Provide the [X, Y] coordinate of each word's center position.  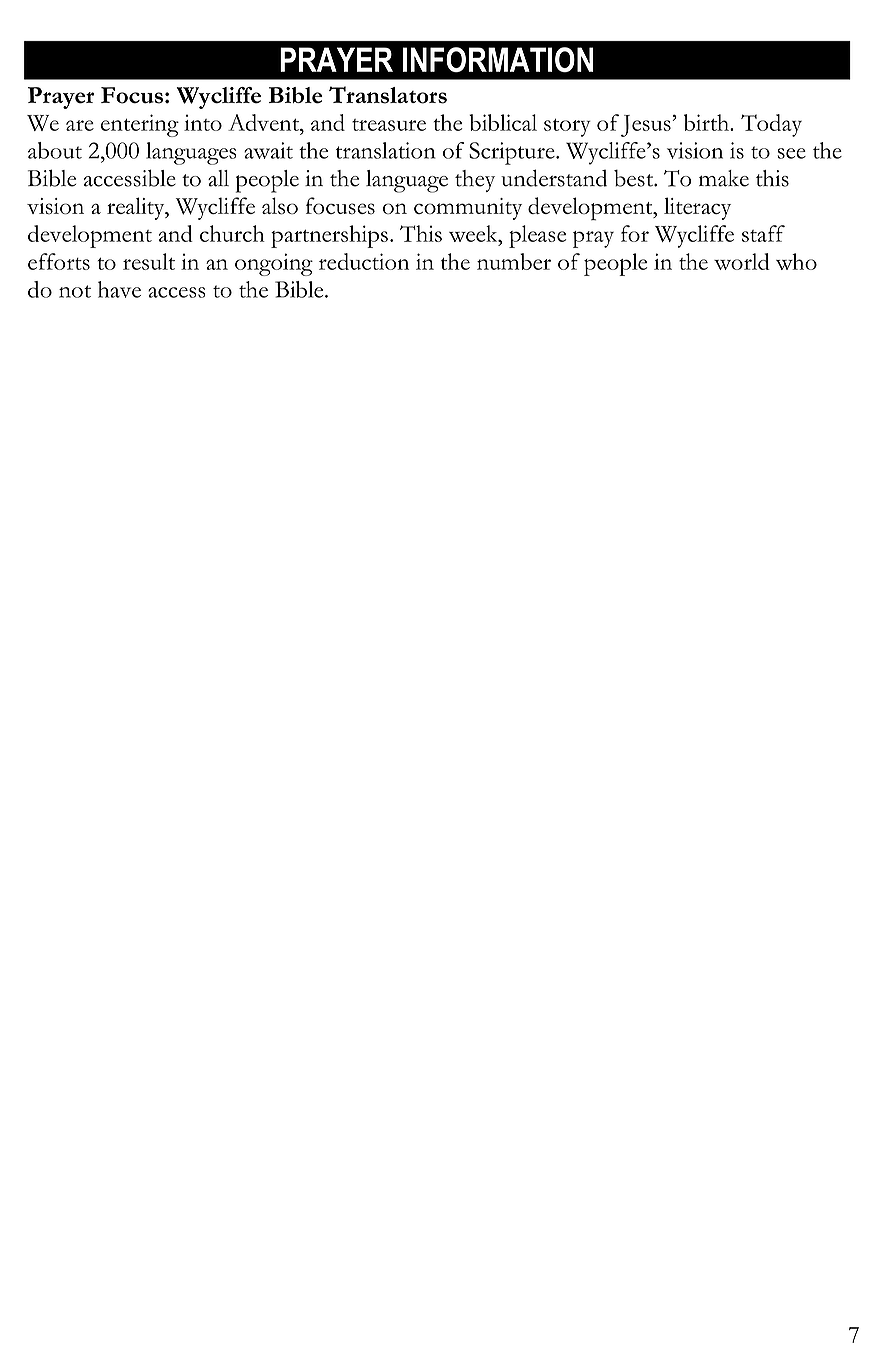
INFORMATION [498, 59]
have [119, 289]
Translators [388, 95]
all [218, 178]
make [724, 178]
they [475, 181]
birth [708, 122]
